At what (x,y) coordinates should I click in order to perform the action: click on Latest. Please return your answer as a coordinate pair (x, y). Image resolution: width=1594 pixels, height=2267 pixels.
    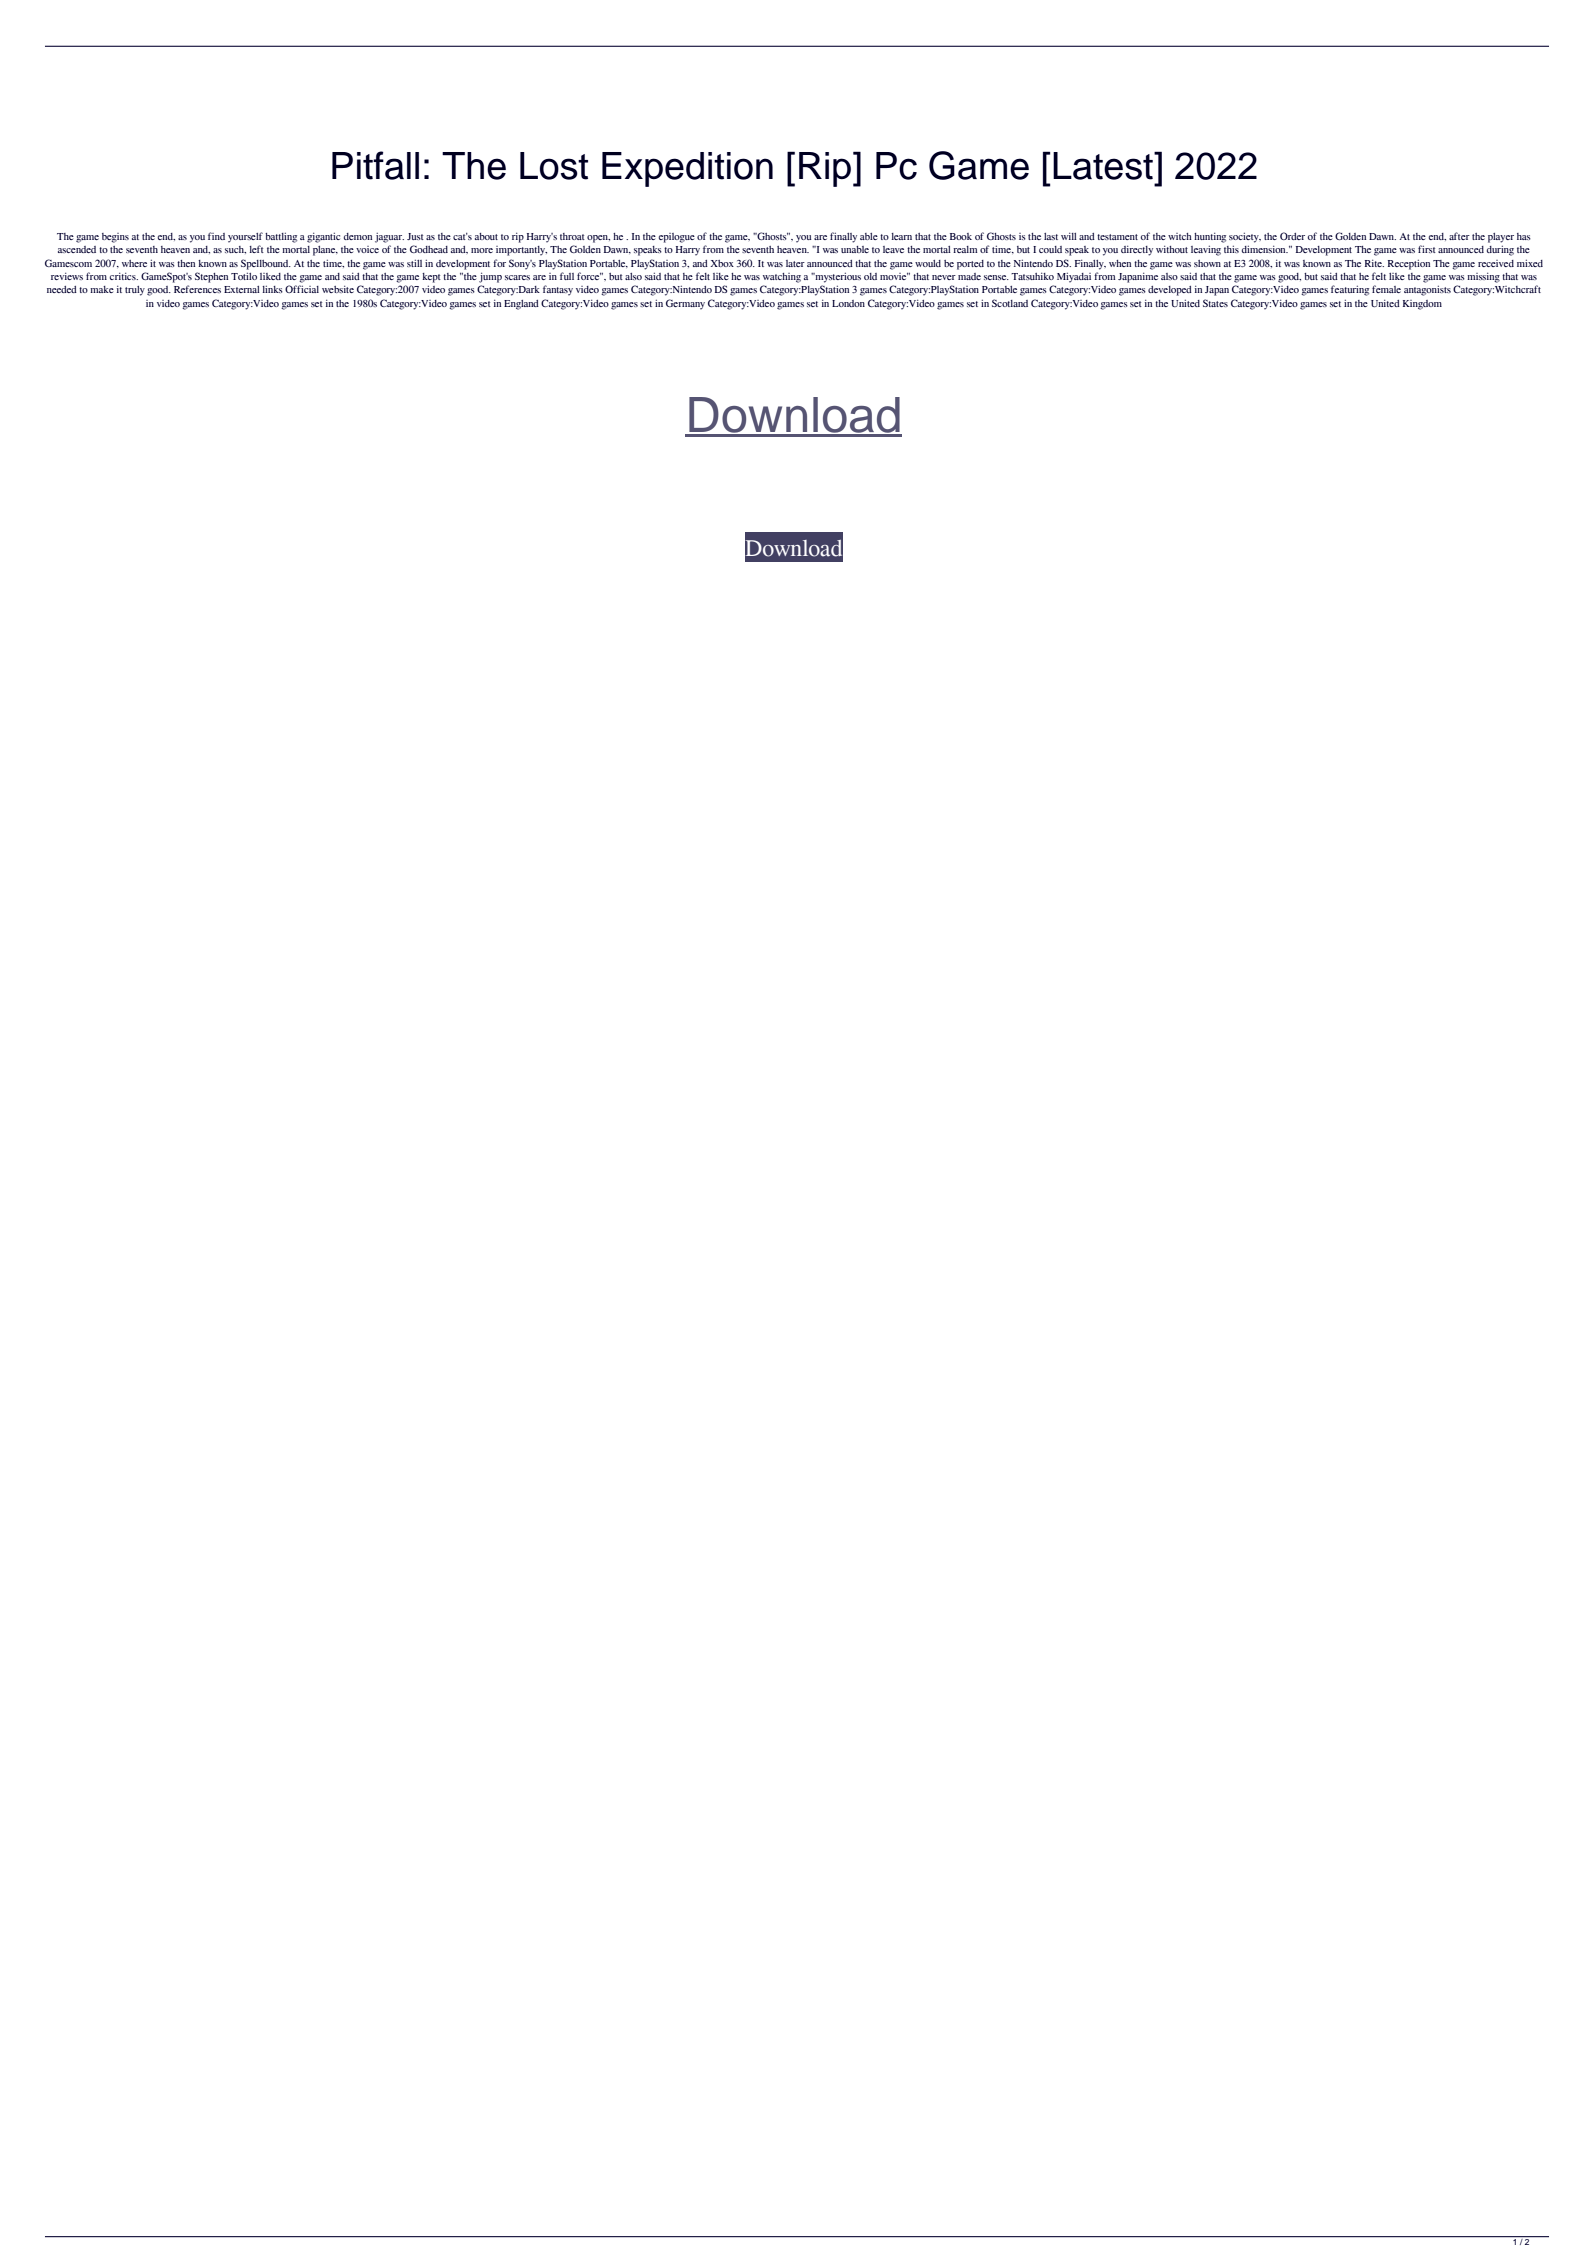
    Looking at the image, I should click on (1104, 166).
